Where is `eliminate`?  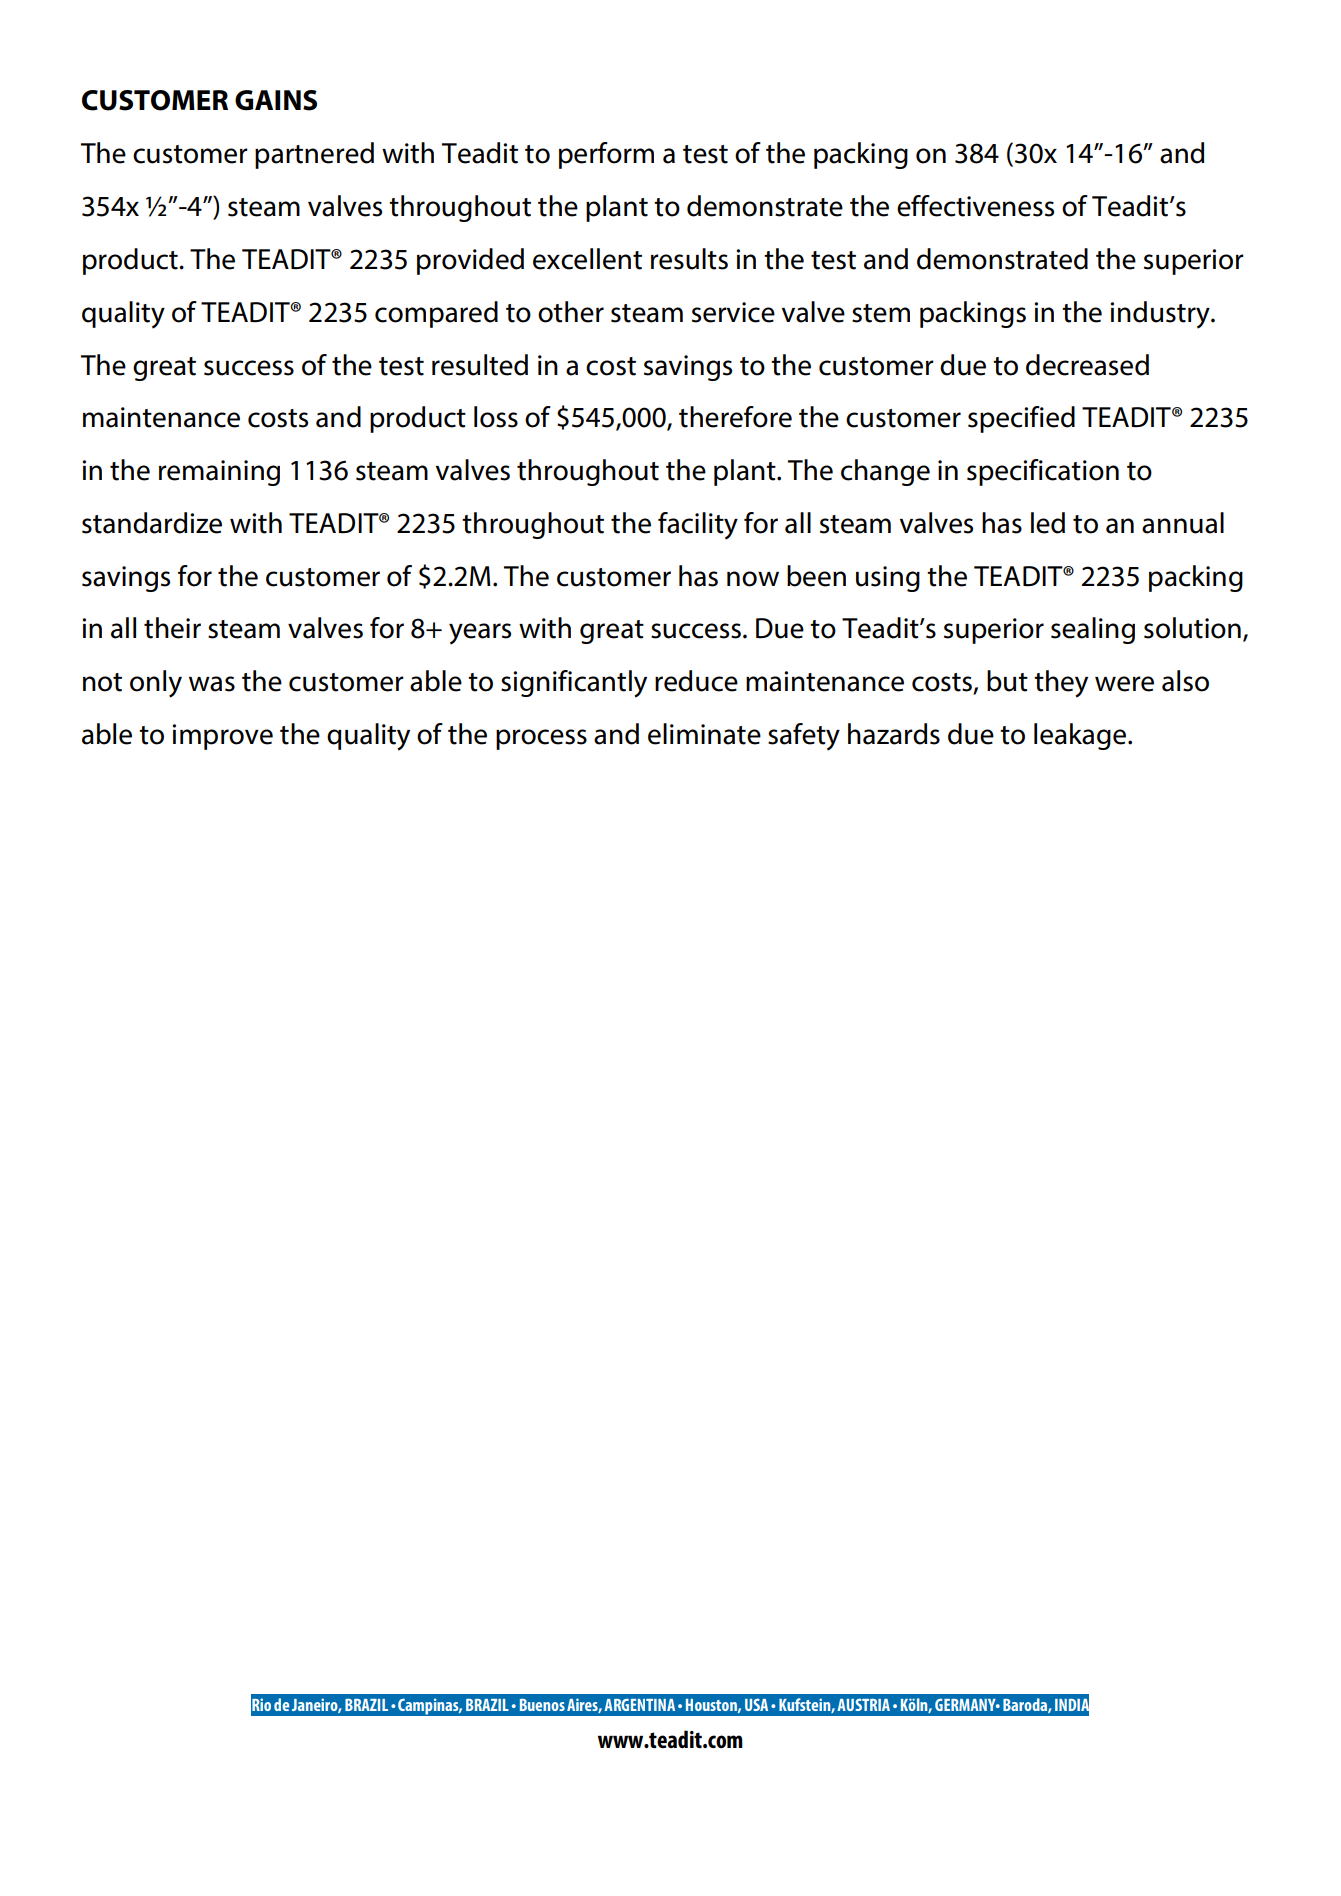
eliminate is located at coordinates (704, 734).
